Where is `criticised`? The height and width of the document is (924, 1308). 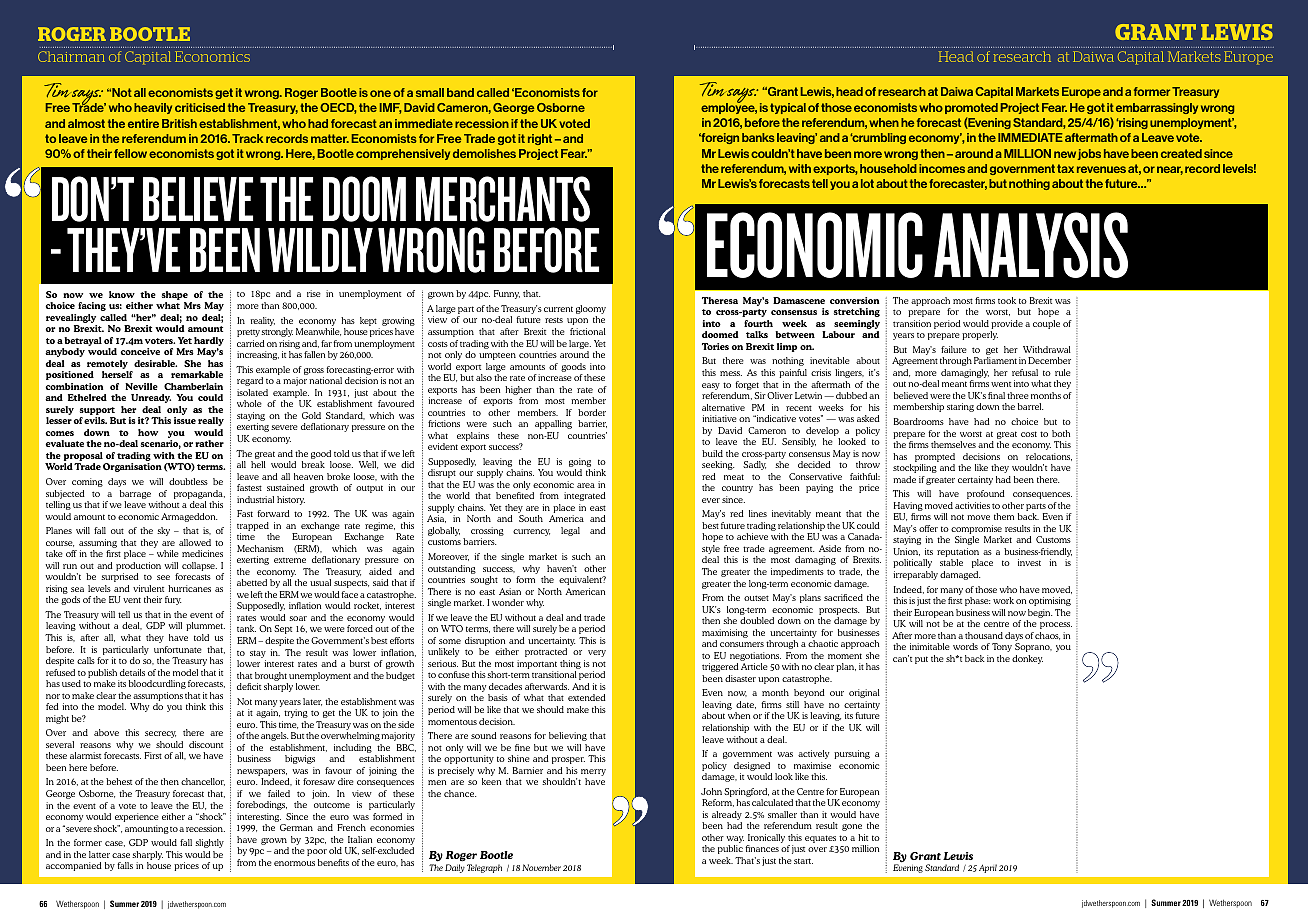
criticised is located at coordinates (200, 107).
